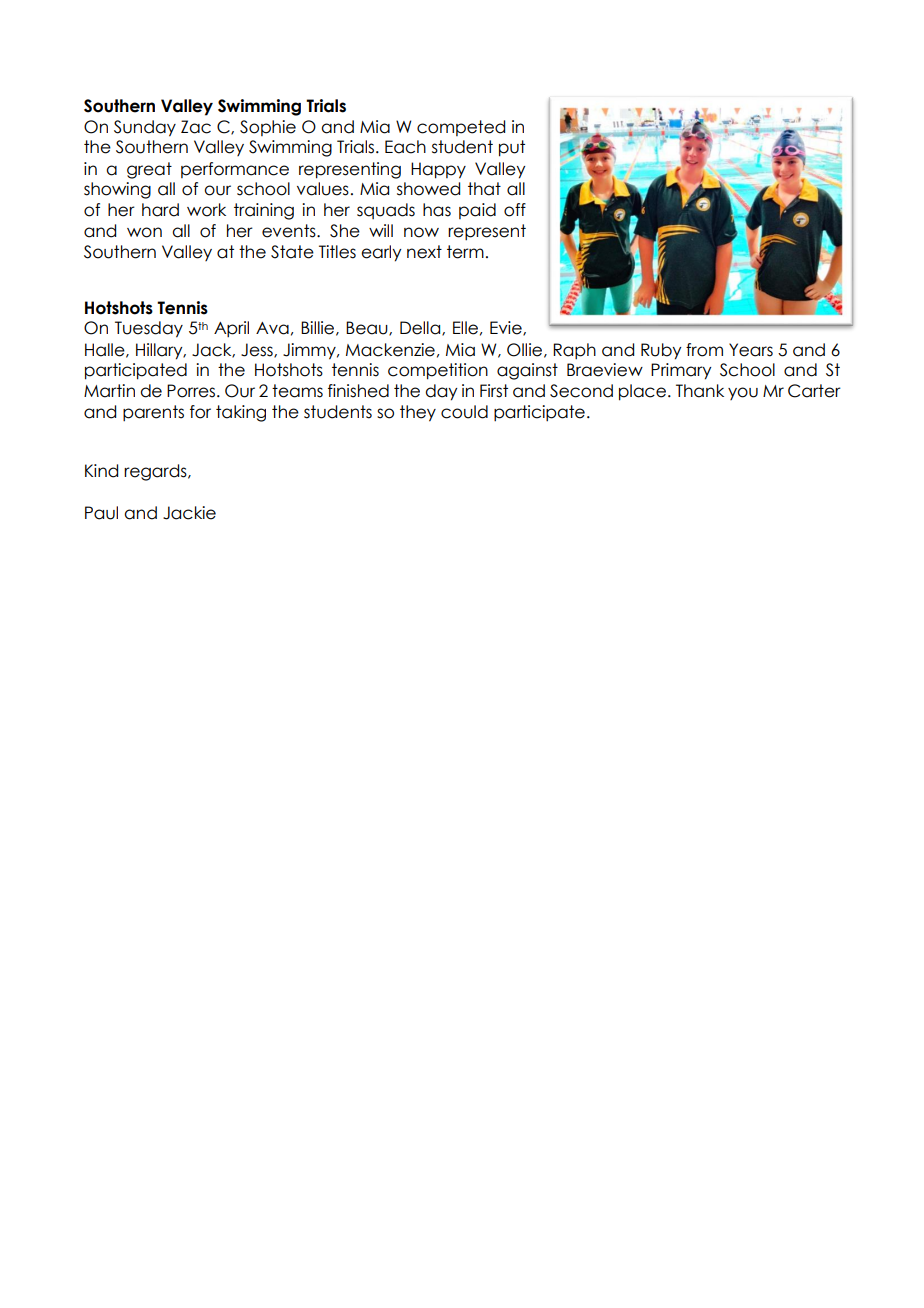 The width and height of the document is (924, 1308). Describe the element at coordinates (704, 350) in the document. I see `from` at that location.
